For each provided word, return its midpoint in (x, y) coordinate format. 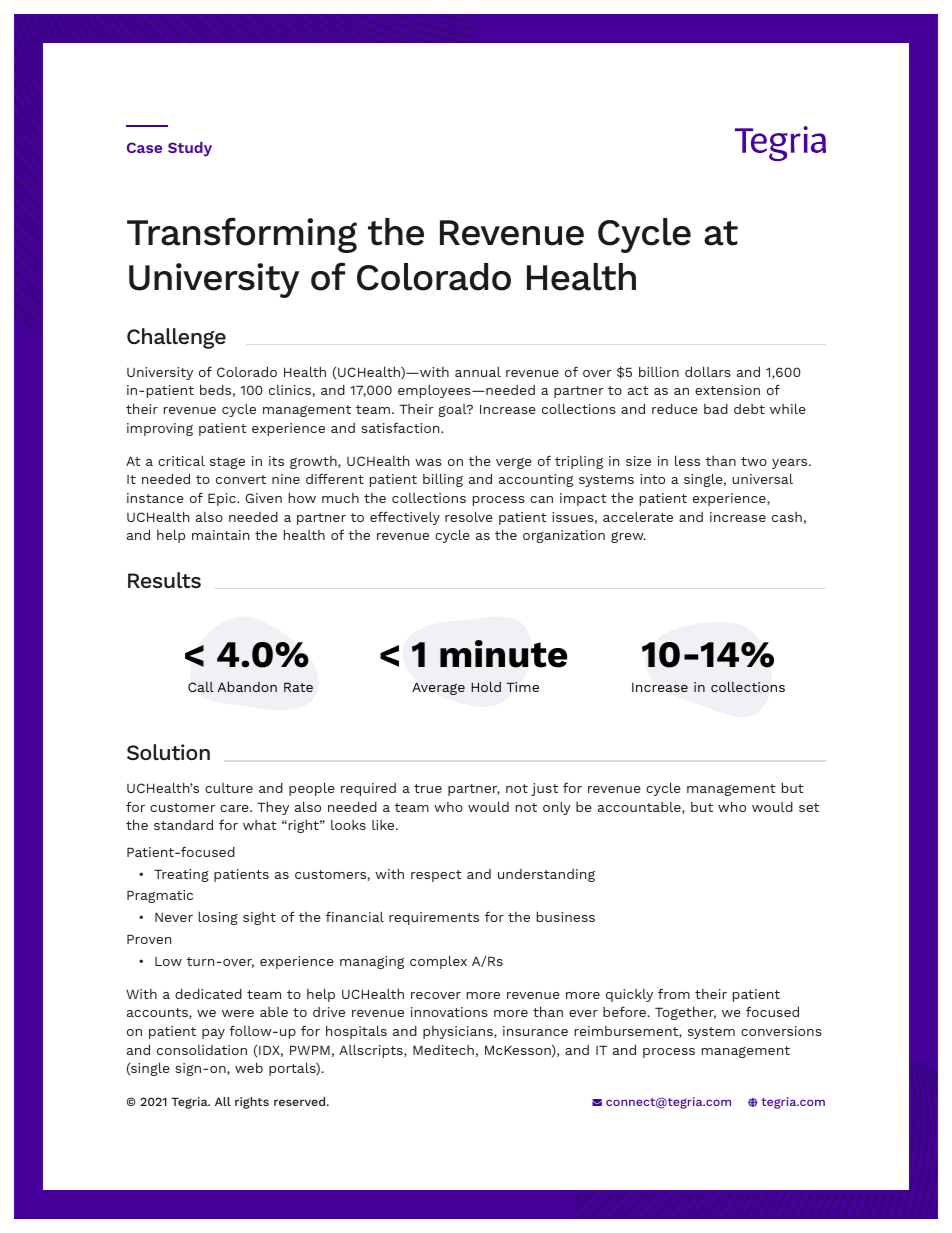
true (428, 788)
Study (190, 149)
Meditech (443, 1050)
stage (227, 463)
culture (229, 788)
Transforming (242, 235)
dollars (708, 371)
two (754, 461)
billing (443, 480)
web (249, 1067)
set (809, 807)
